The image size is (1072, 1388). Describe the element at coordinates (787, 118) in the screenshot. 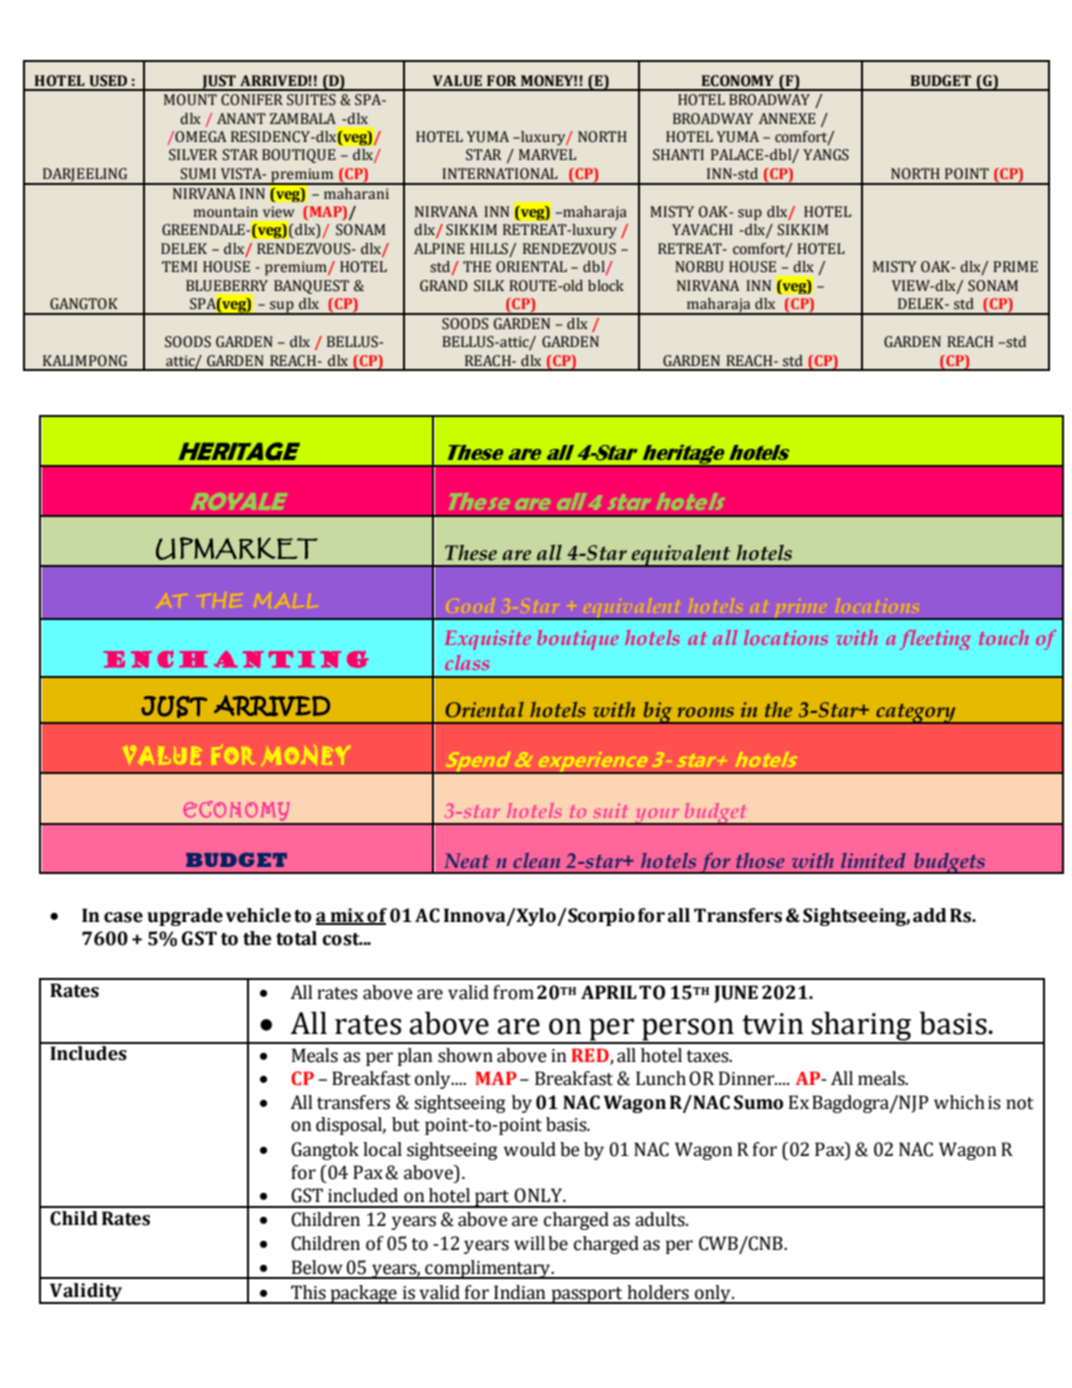

I see `ANNEXE` at that location.
